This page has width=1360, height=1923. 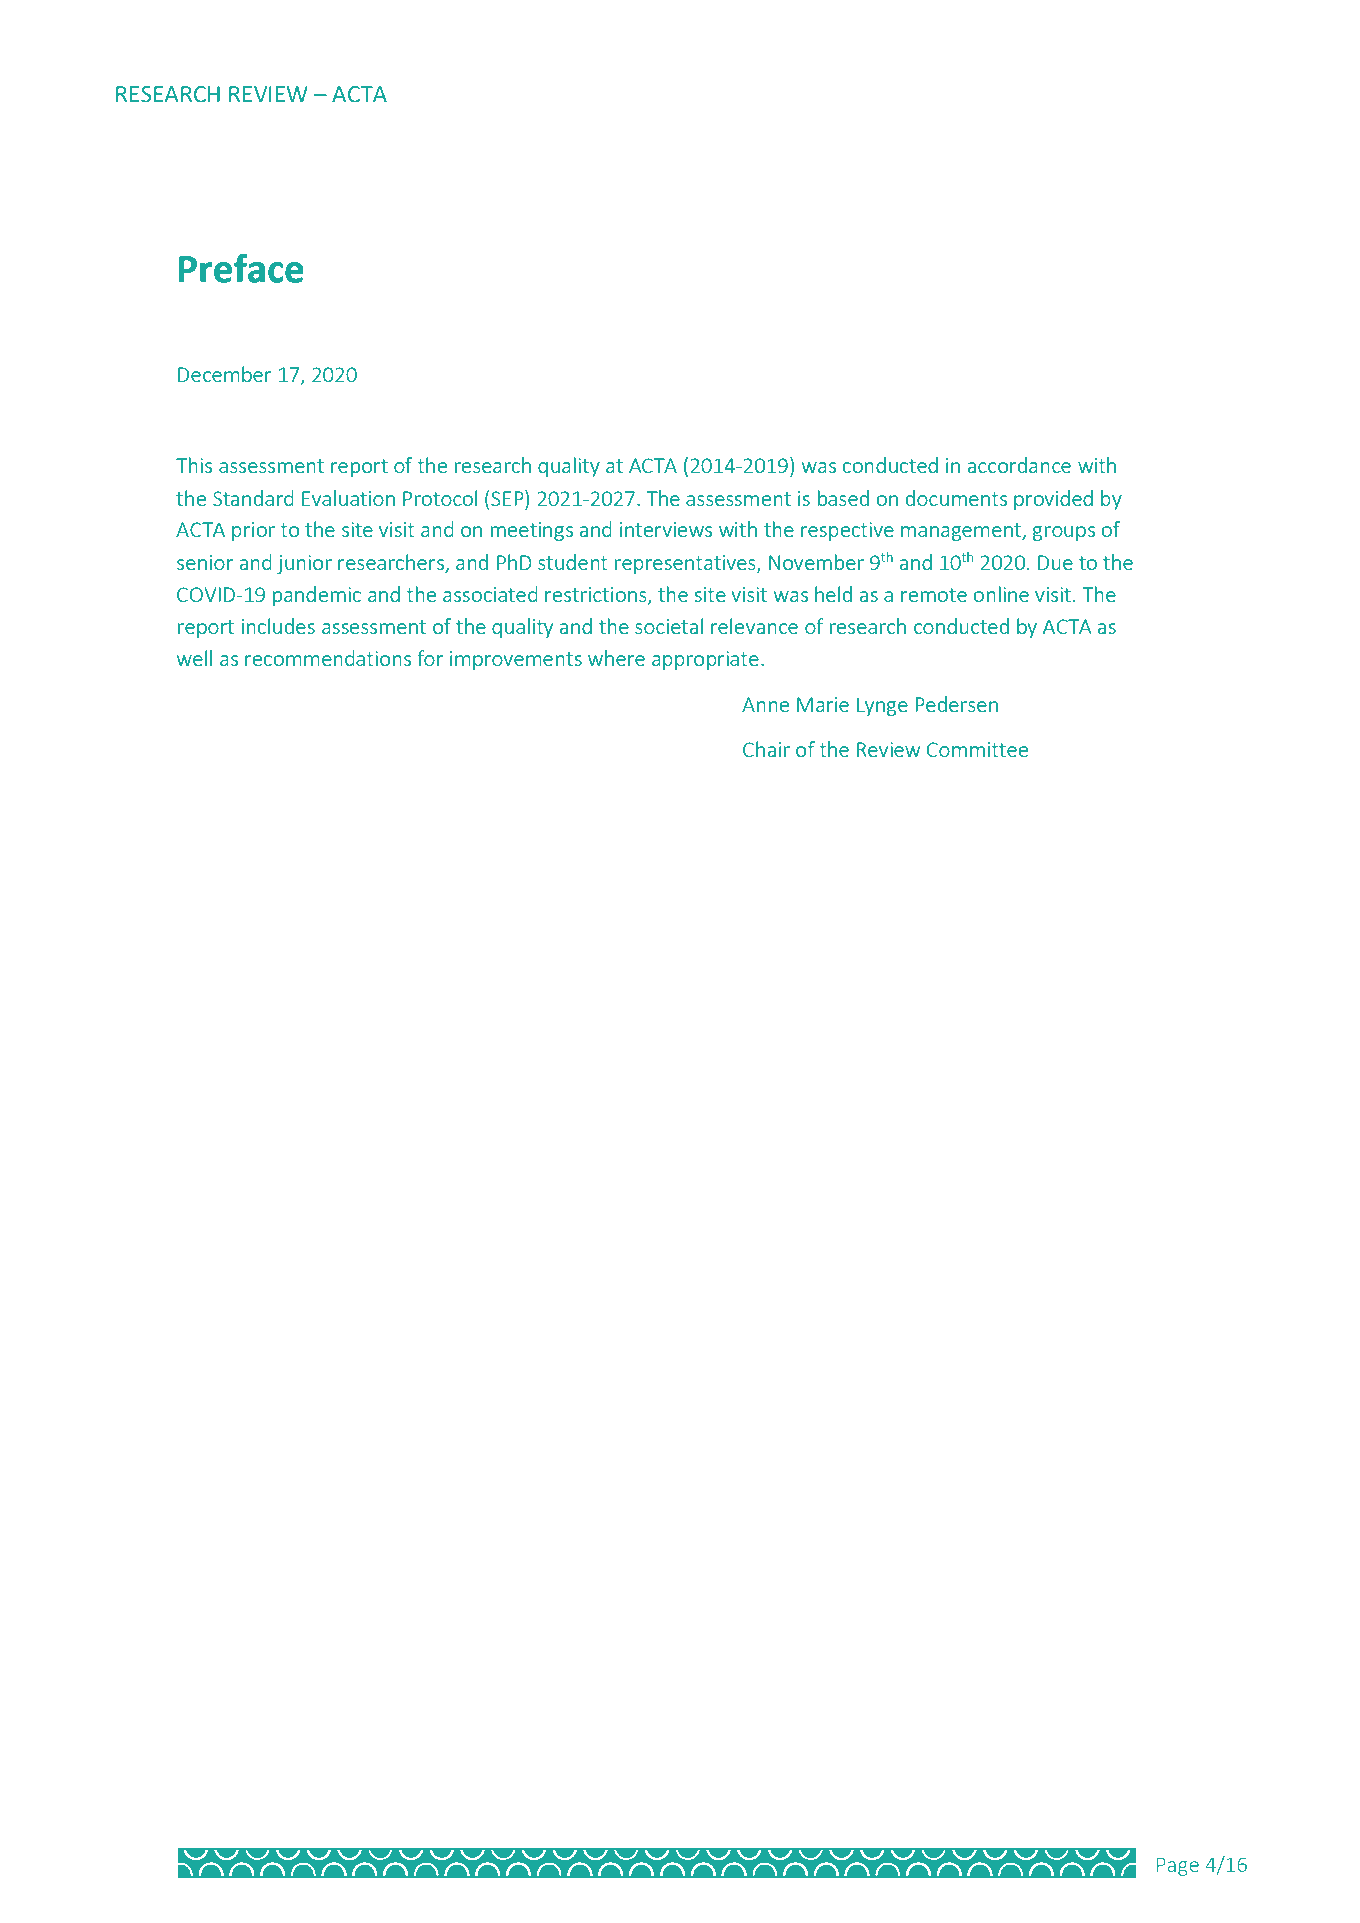 What do you see at coordinates (430, 658) in the page?
I see `for` at bounding box center [430, 658].
